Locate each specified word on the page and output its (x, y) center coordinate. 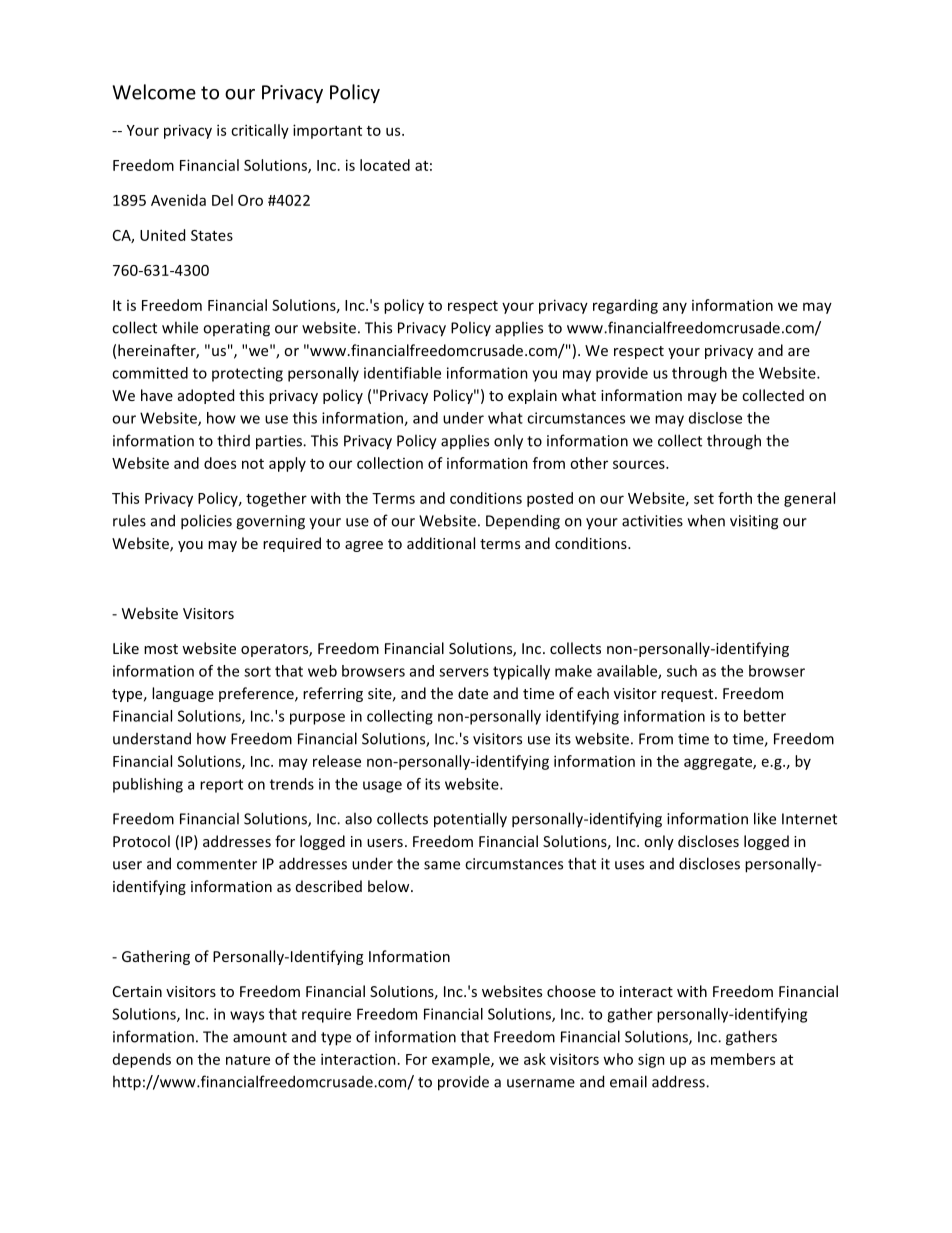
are (799, 352)
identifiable (402, 373)
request (688, 695)
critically (260, 131)
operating (236, 329)
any (675, 308)
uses (629, 865)
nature (248, 1060)
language (183, 694)
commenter (217, 864)
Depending (523, 522)
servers (464, 672)
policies (206, 522)
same (442, 865)
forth (735, 498)
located (385, 165)
